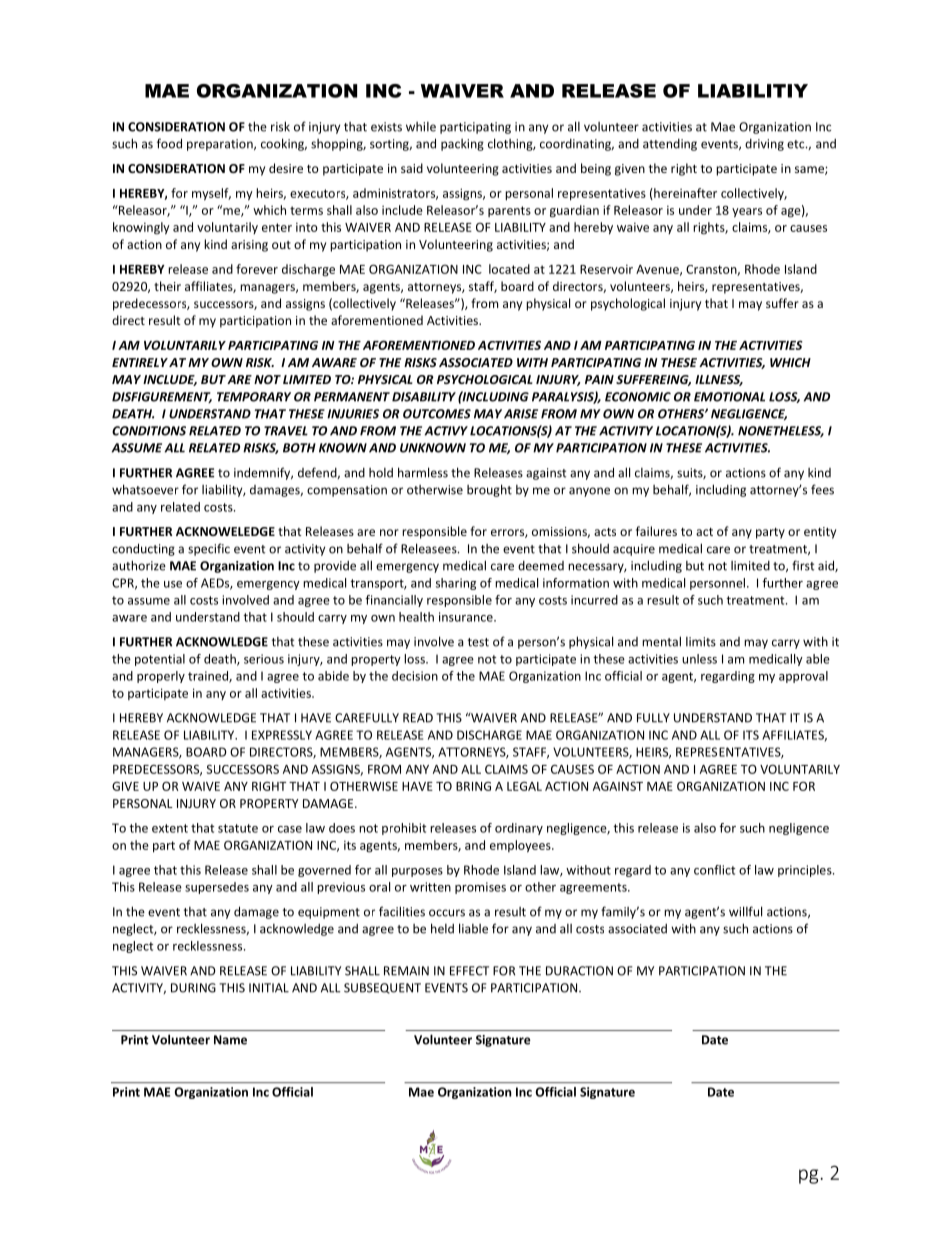 The image size is (952, 1233). What do you see at coordinates (764, 145) in the screenshot?
I see `driving` at bounding box center [764, 145].
